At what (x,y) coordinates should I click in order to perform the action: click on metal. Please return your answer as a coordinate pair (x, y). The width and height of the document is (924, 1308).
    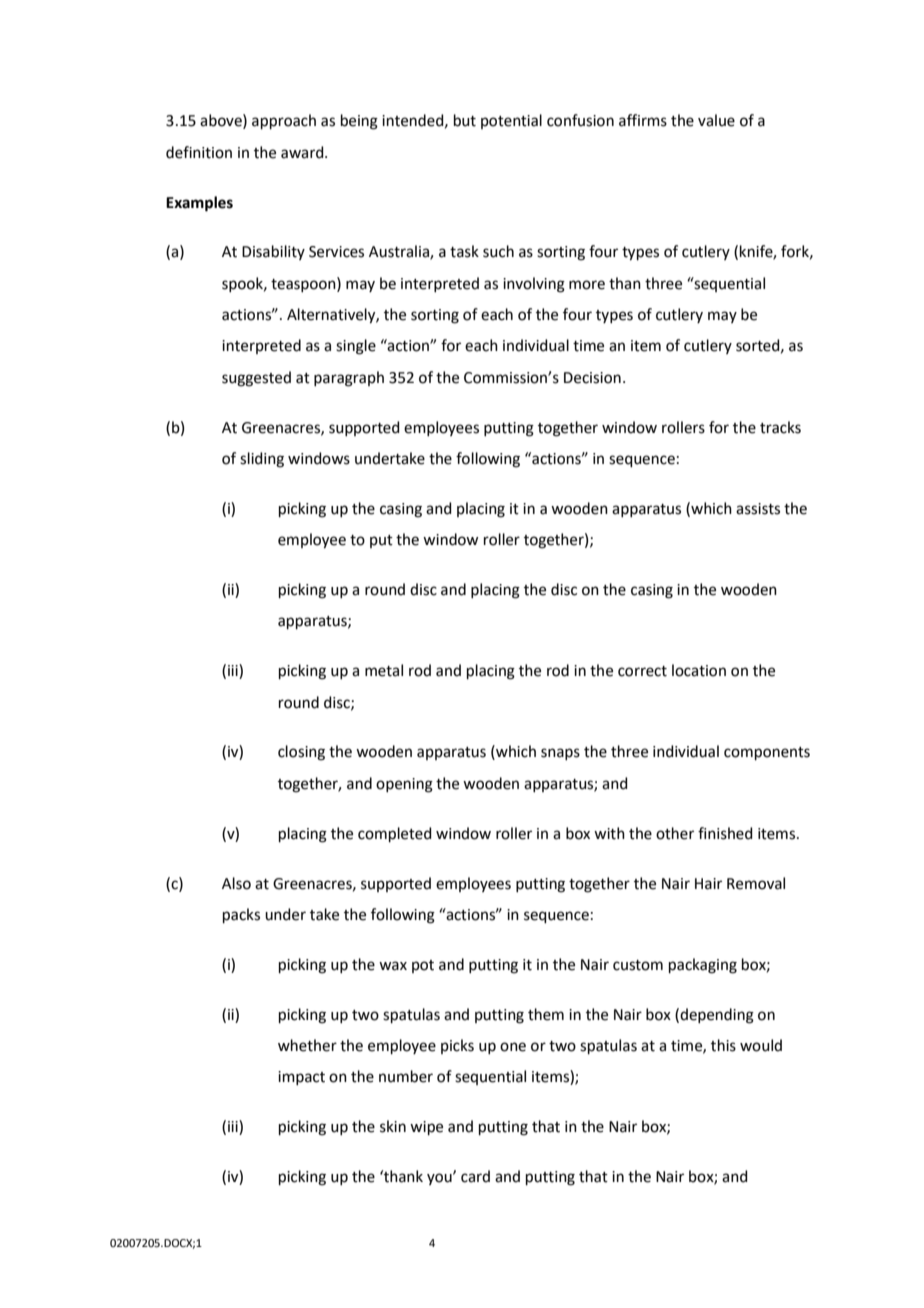
    Looking at the image, I should click on (384, 670).
